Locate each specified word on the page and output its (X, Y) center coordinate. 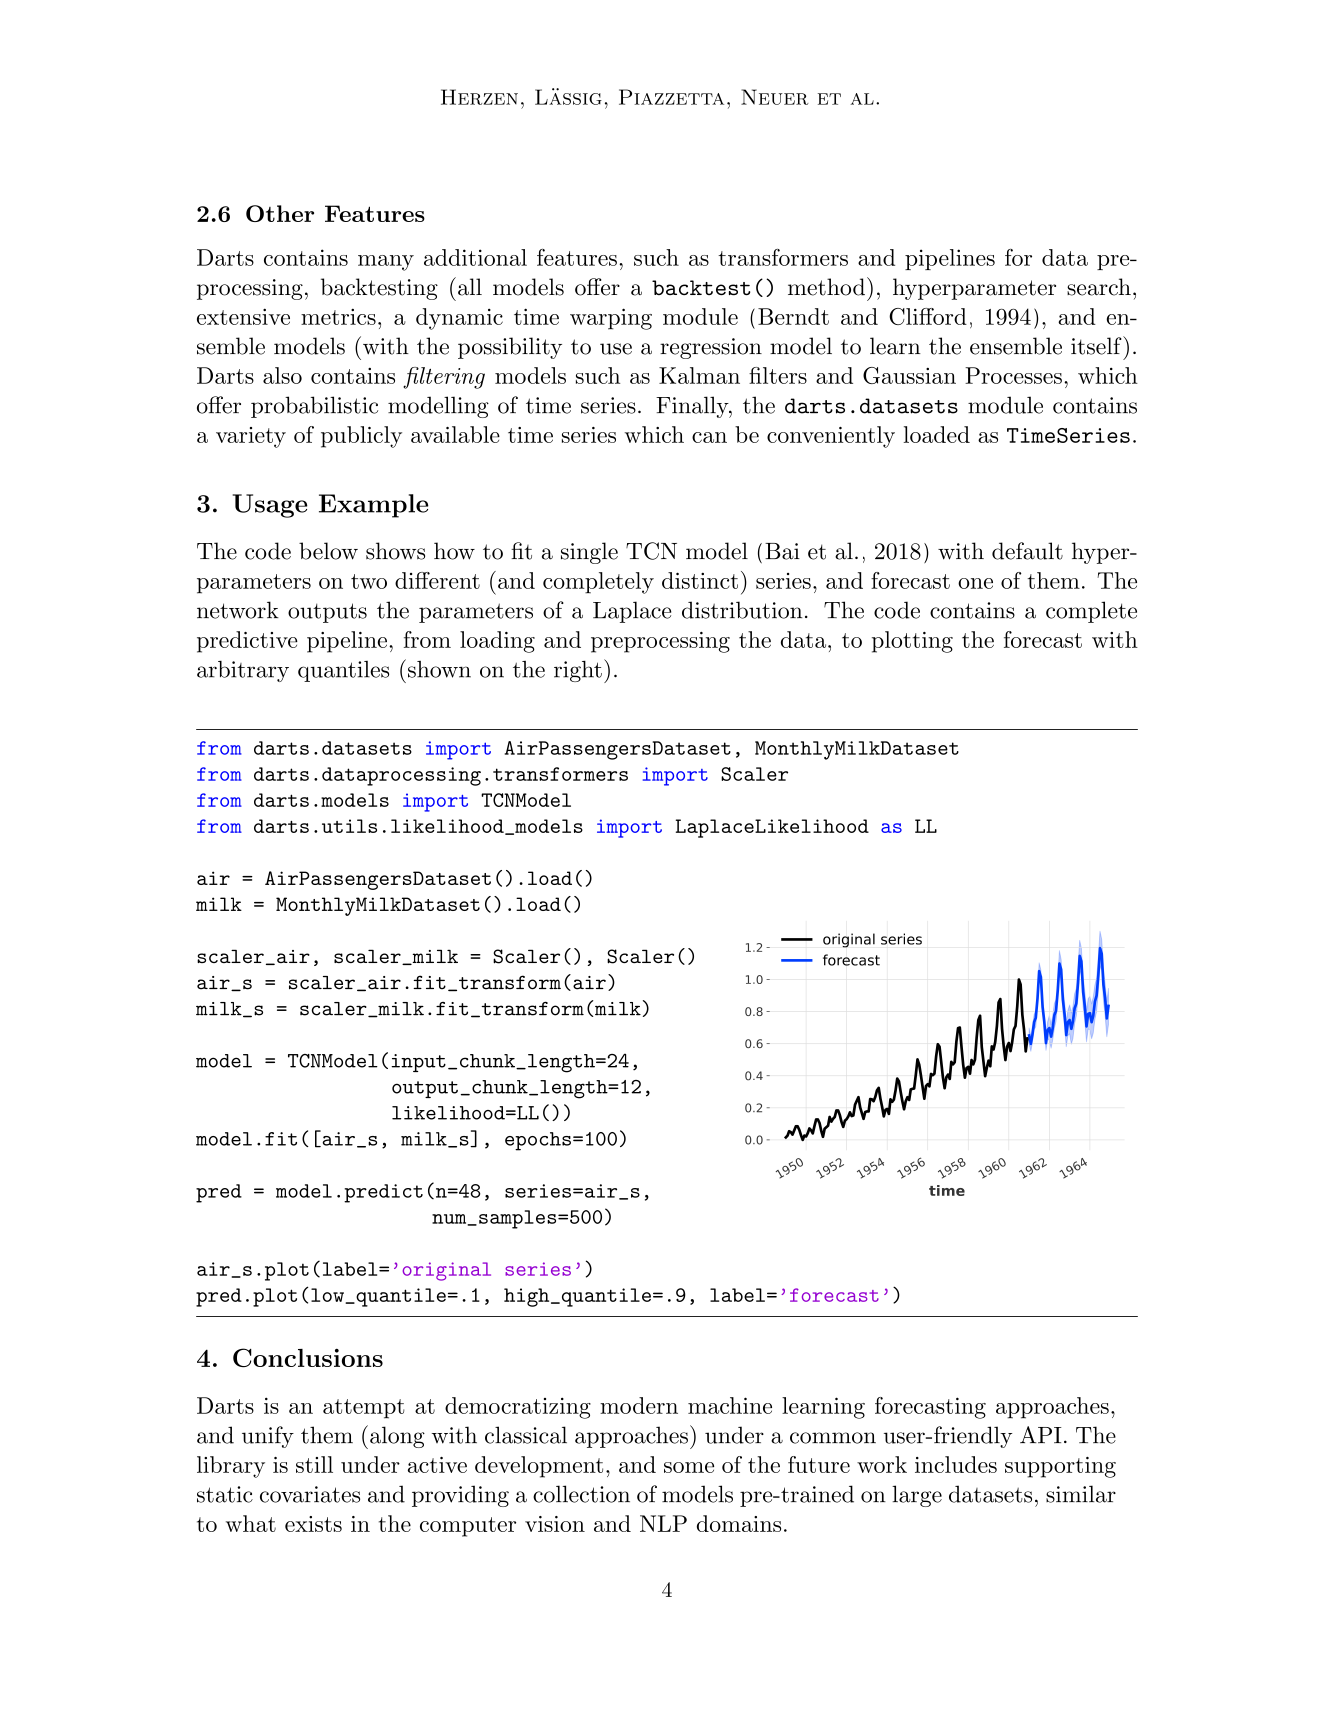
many (386, 263)
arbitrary (243, 671)
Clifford (928, 316)
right (578, 671)
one (975, 583)
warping (611, 319)
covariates (310, 1494)
